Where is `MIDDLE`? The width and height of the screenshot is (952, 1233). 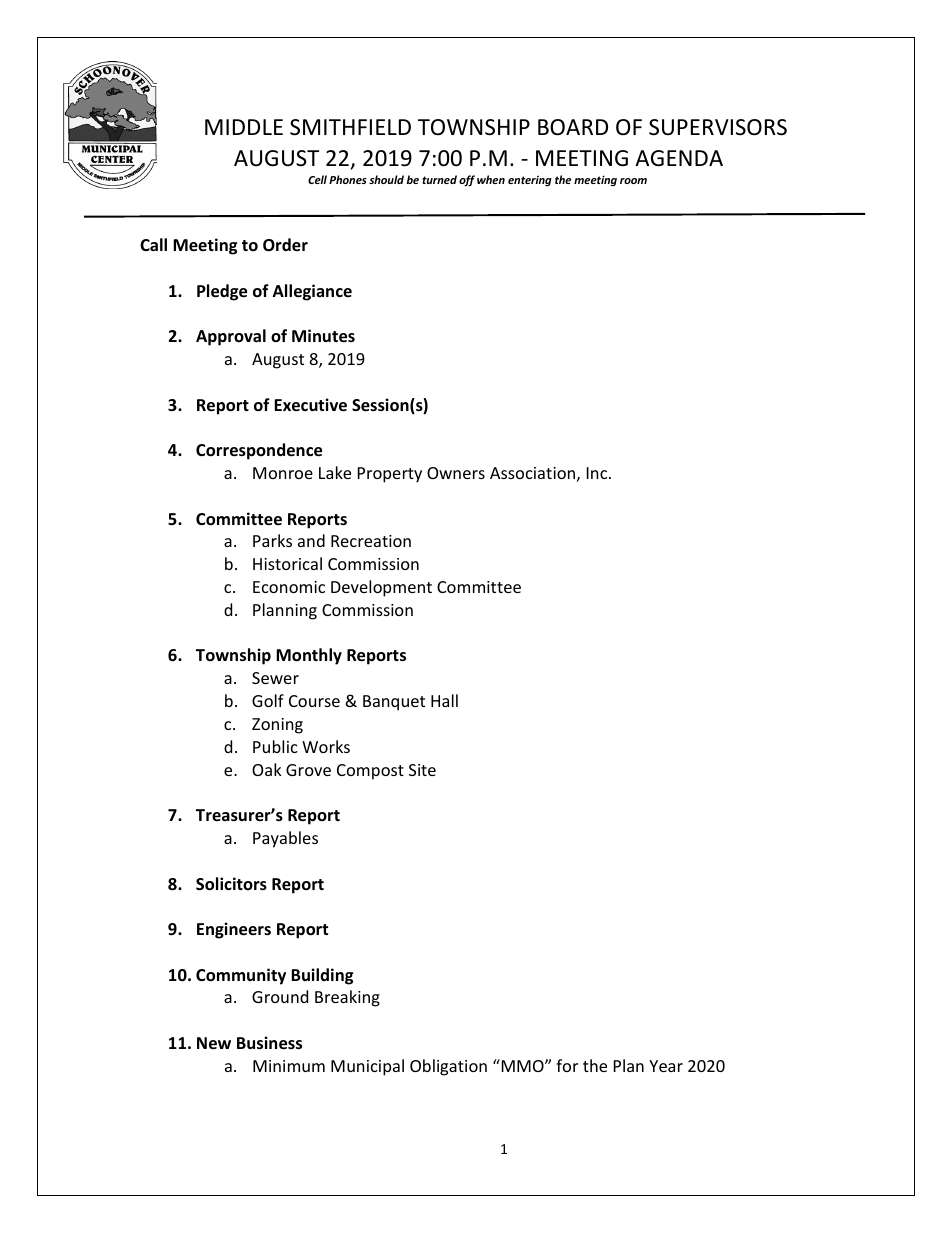 MIDDLE is located at coordinates (244, 127).
